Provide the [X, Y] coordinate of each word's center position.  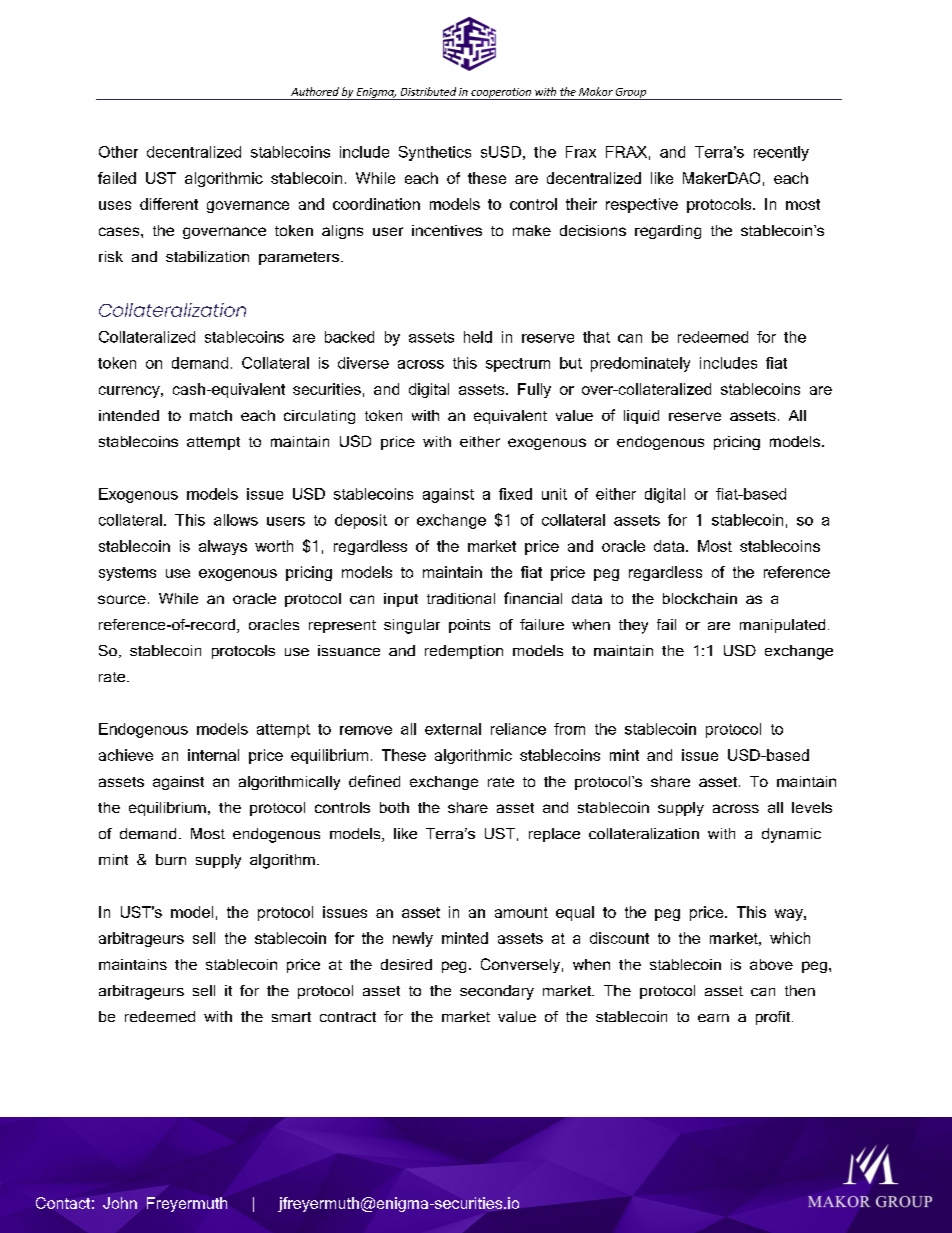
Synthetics [435, 153]
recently [781, 153]
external [453, 729]
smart [291, 1017]
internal [213, 755]
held [478, 337]
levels [812, 807]
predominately [640, 364]
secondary [497, 992]
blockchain [700, 598]
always [223, 547]
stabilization [207, 256]
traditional [461, 598]
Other [118, 152]
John [120, 1203]
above [771, 964]
